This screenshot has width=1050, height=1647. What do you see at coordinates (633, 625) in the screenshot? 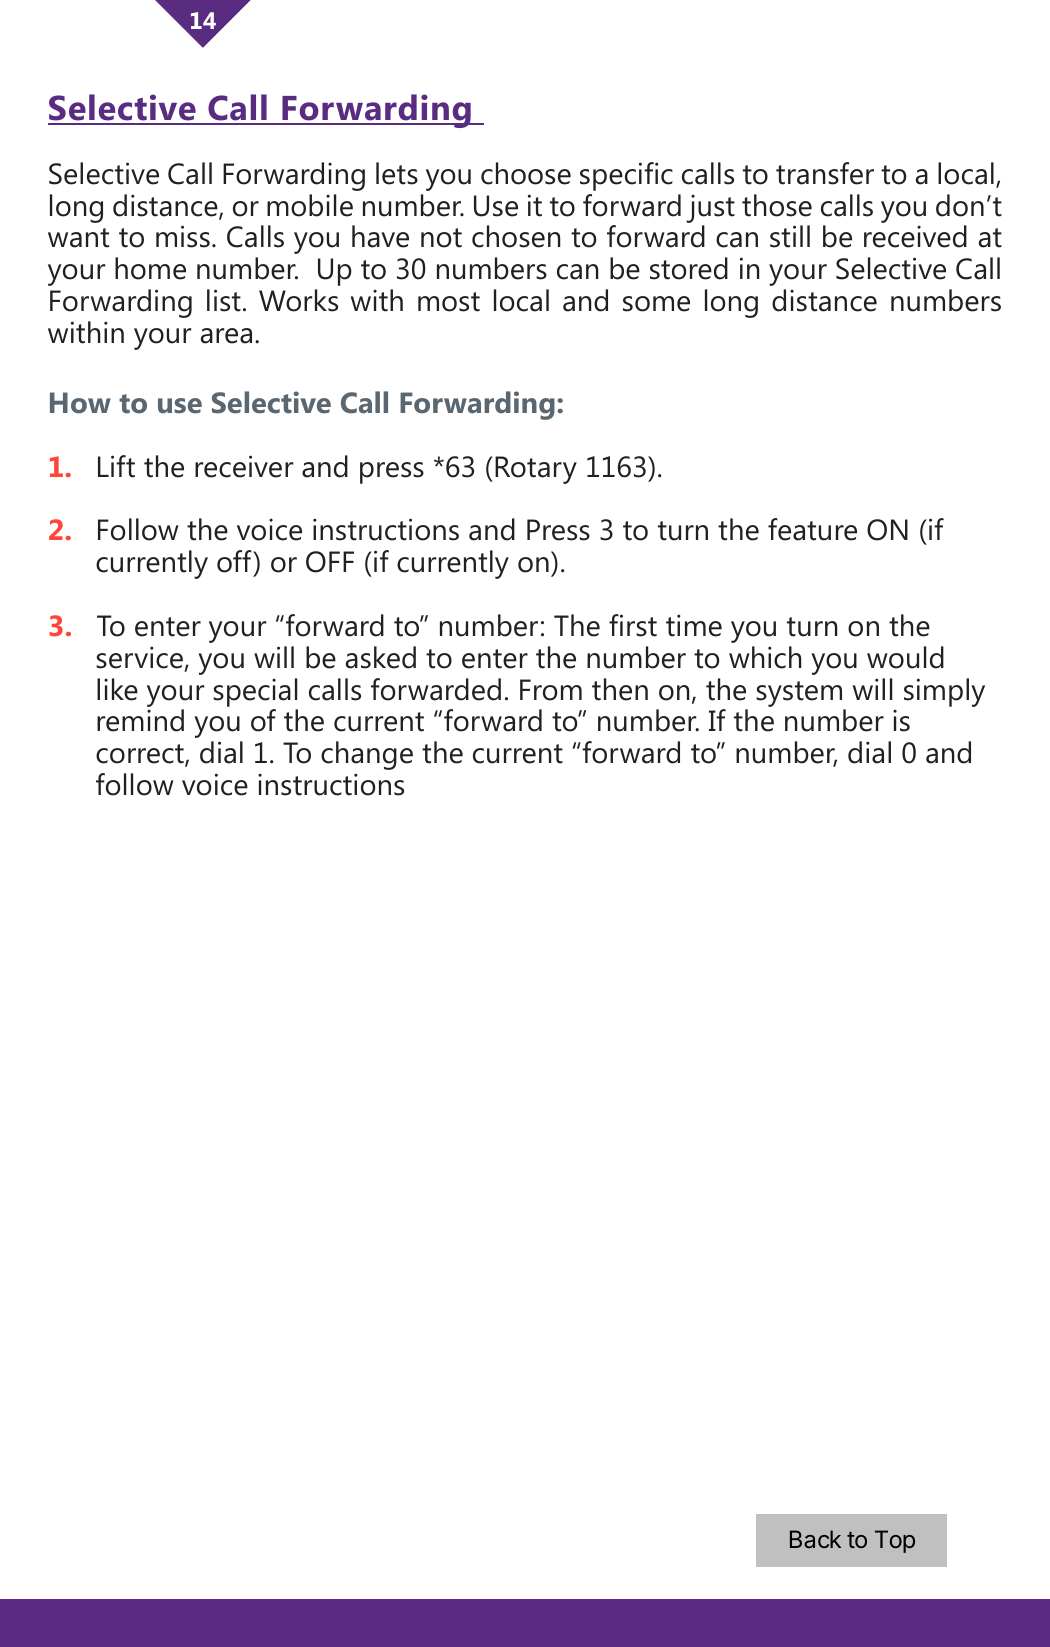
I see `first` at bounding box center [633, 625].
